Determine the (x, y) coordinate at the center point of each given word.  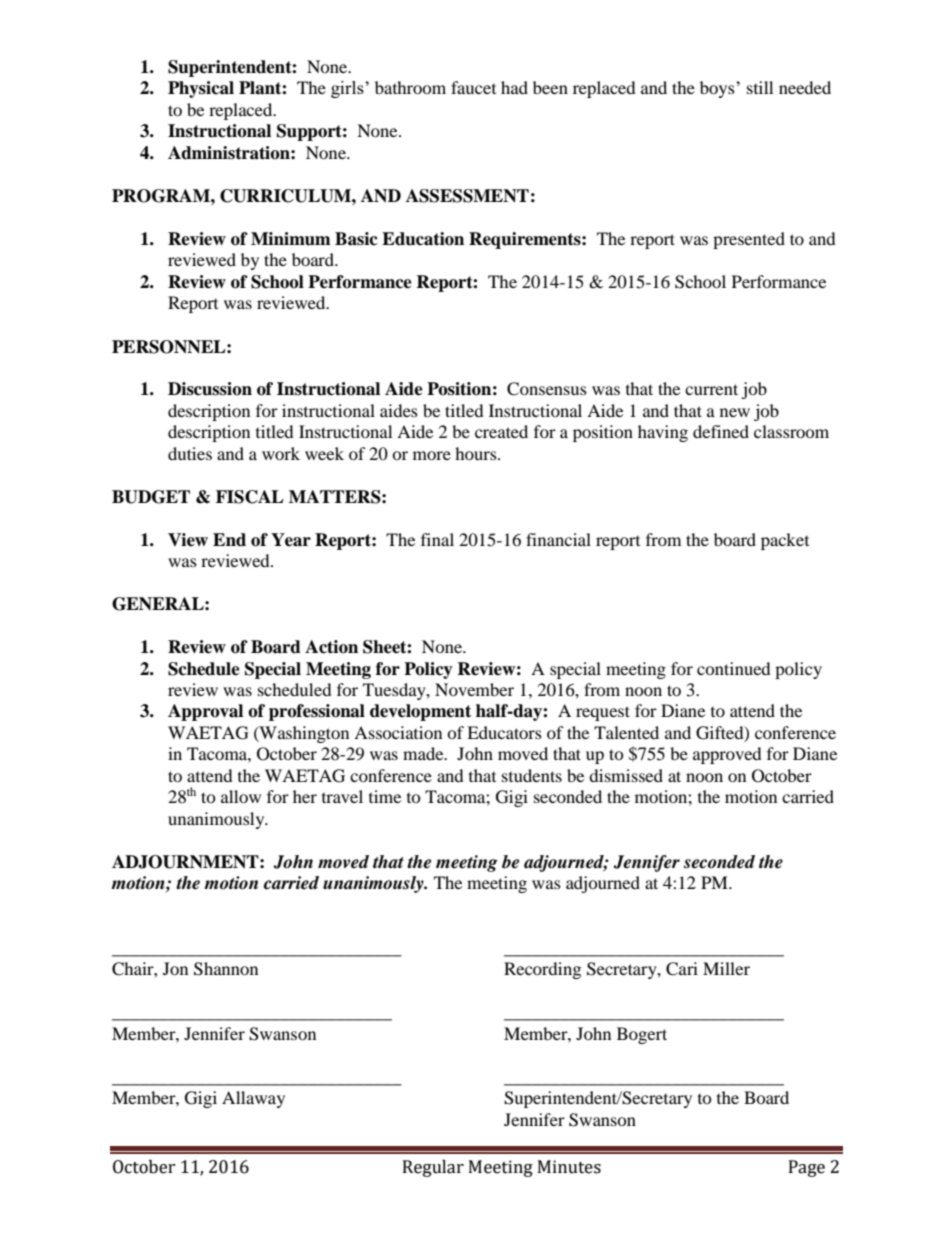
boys (718, 89)
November (474, 689)
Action (331, 647)
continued (734, 668)
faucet (473, 87)
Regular (433, 1168)
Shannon (226, 969)
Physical (201, 89)
